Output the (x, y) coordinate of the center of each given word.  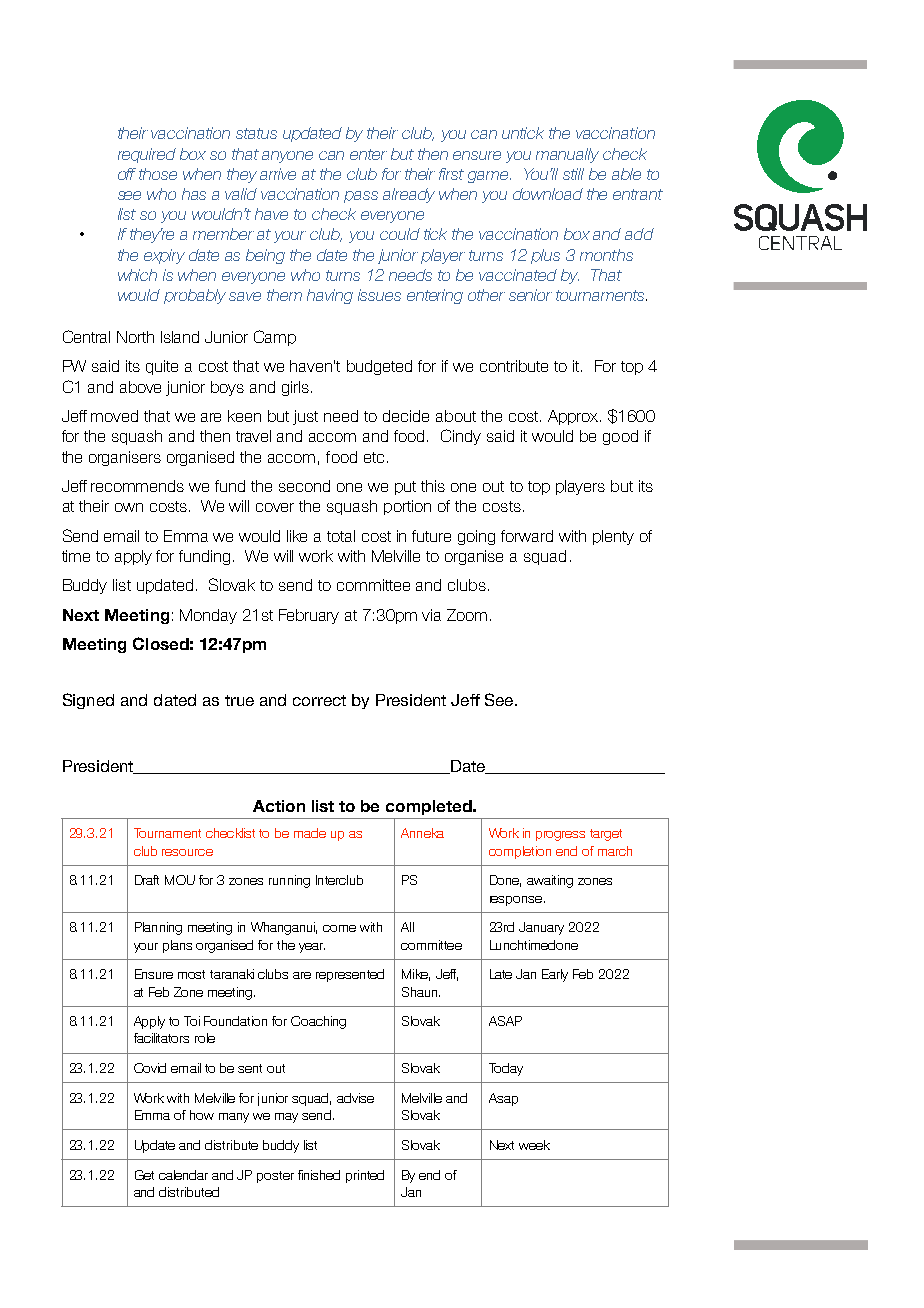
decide (406, 416)
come (339, 928)
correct (319, 700)
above (140, 387)
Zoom (467, 615)
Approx (574, 417)
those (158, 174)
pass (361, 197)
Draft (147, 880)
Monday (208, 616)
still (573, 174)
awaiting (550, 881)
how (202, 1115)
